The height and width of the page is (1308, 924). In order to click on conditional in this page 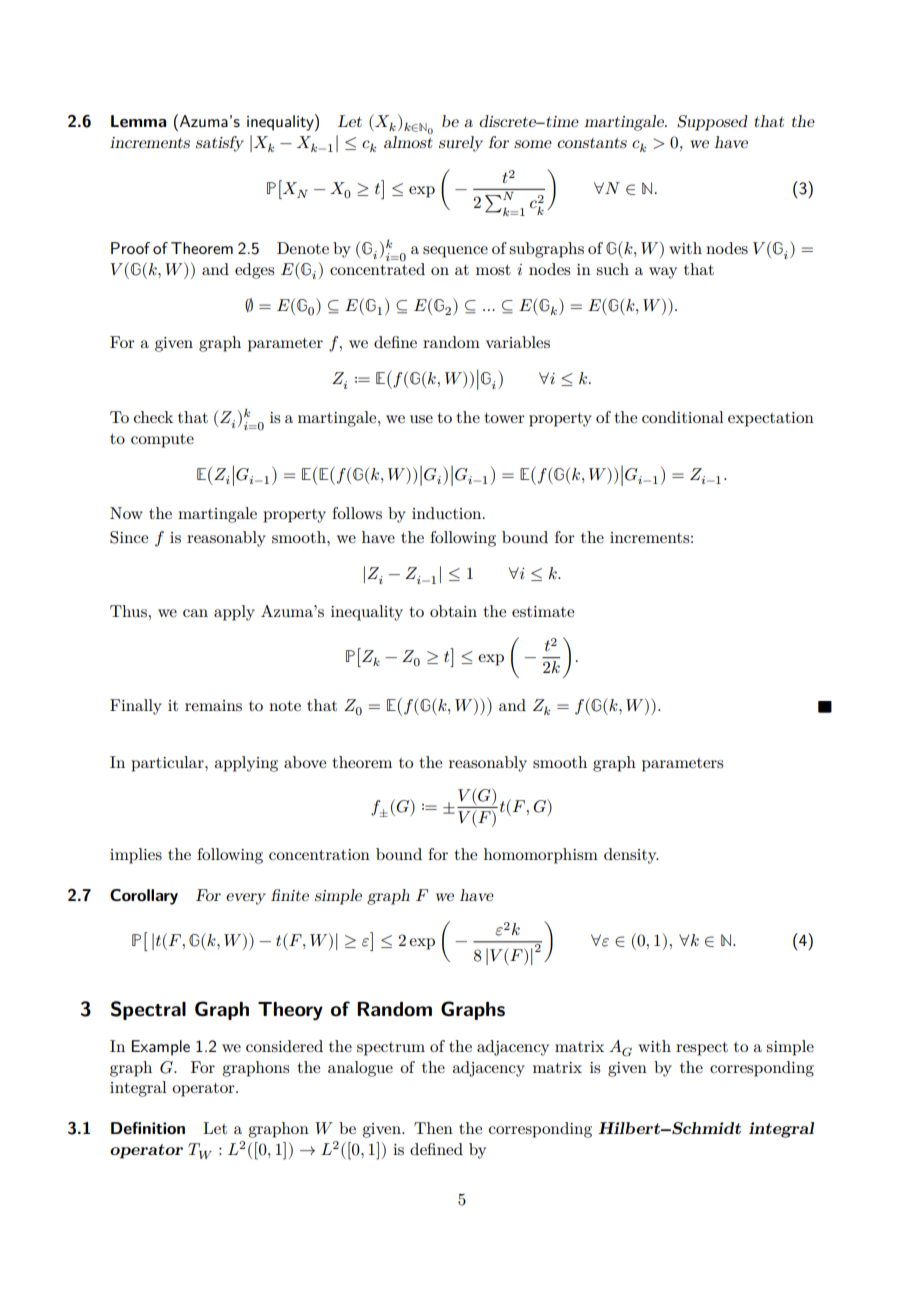, I will do `click(683, 417)`.
